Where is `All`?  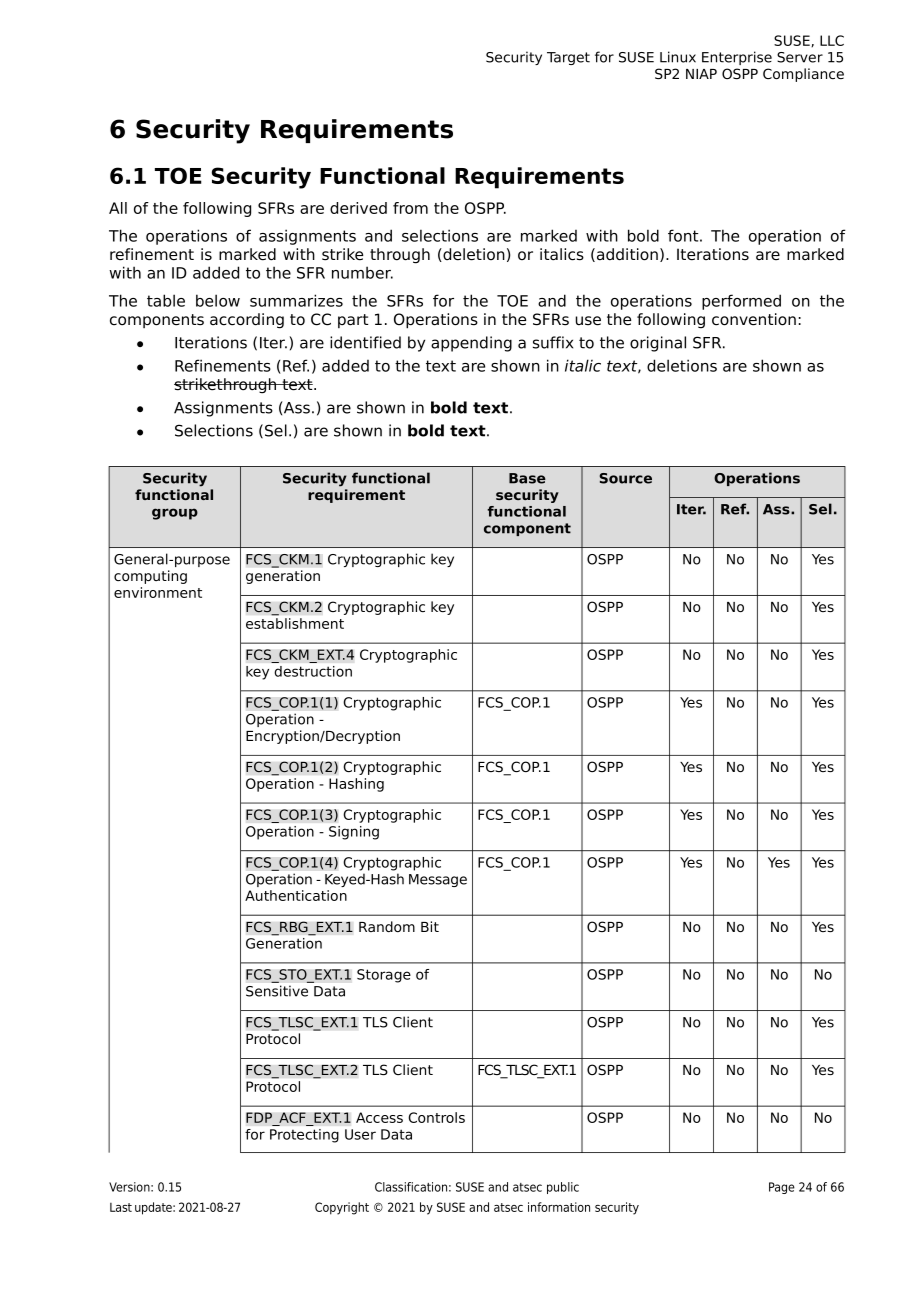
All is located at coordinates (118, 208).
